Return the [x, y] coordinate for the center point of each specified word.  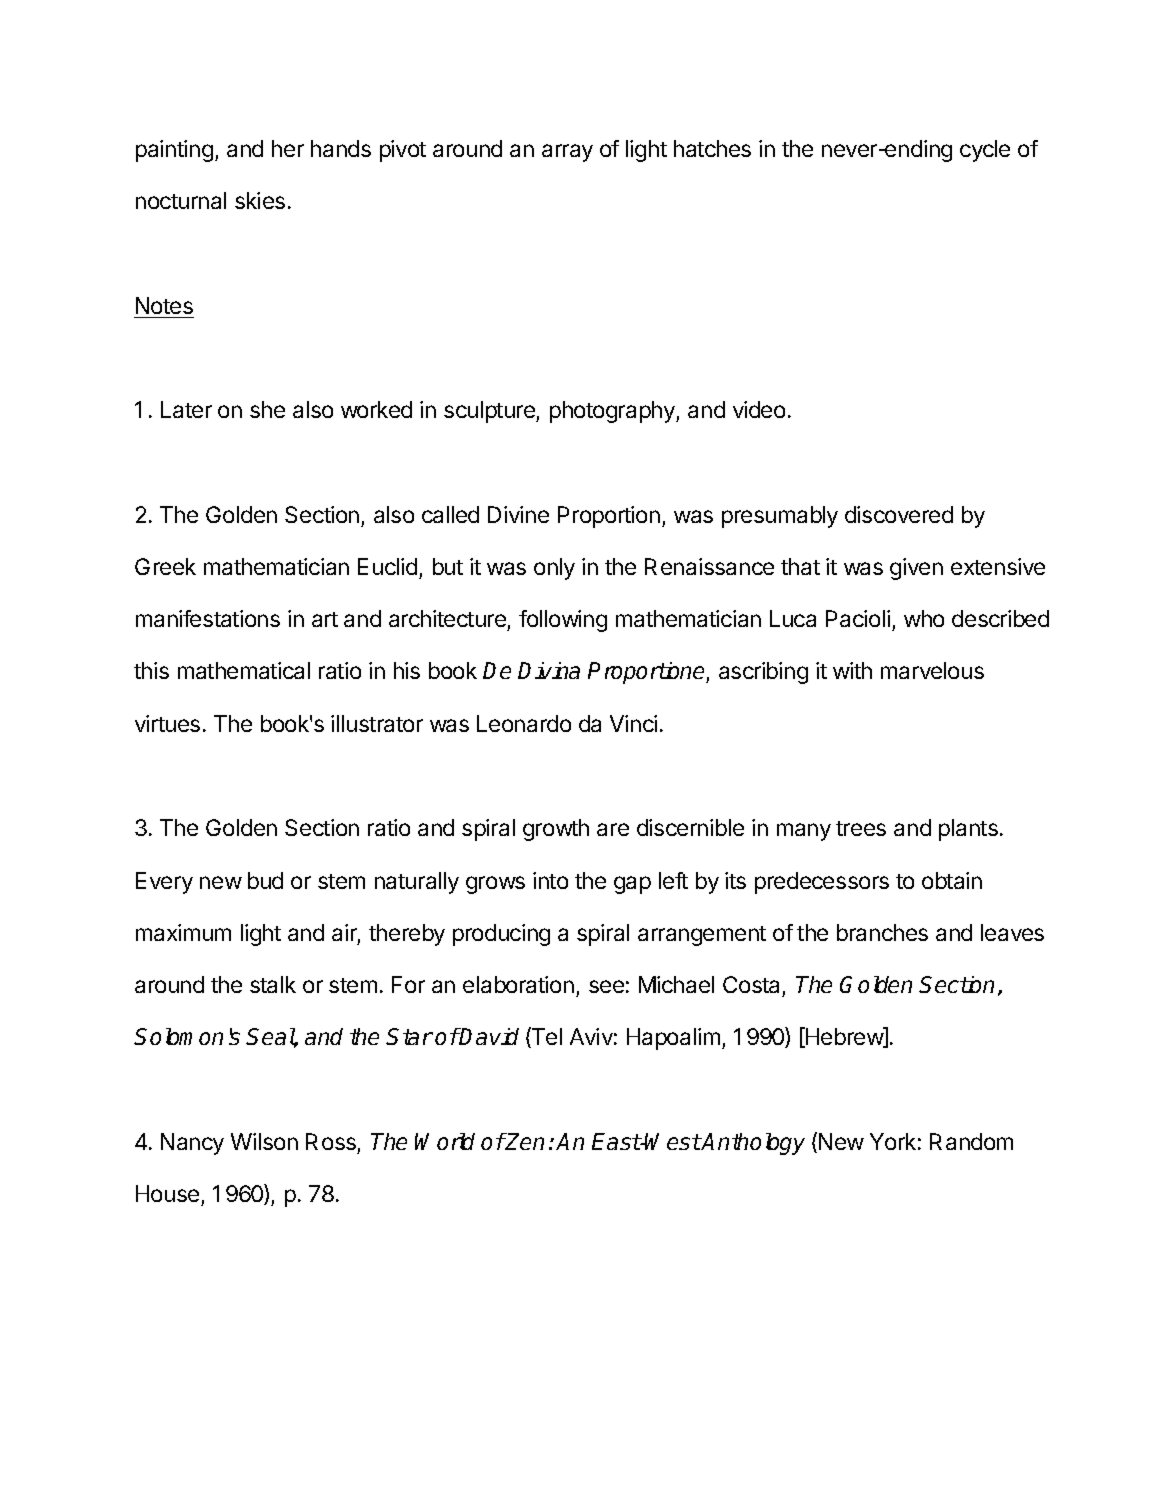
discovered [899, 514]
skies [260, 200]
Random [971, 1141]
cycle [985, 151]
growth [556, 830]
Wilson [264, 1141]
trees [861, 828]
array [567, 153]
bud [265, 880]
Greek [165, 566]
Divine [518, 514]
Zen [524, 1141]
